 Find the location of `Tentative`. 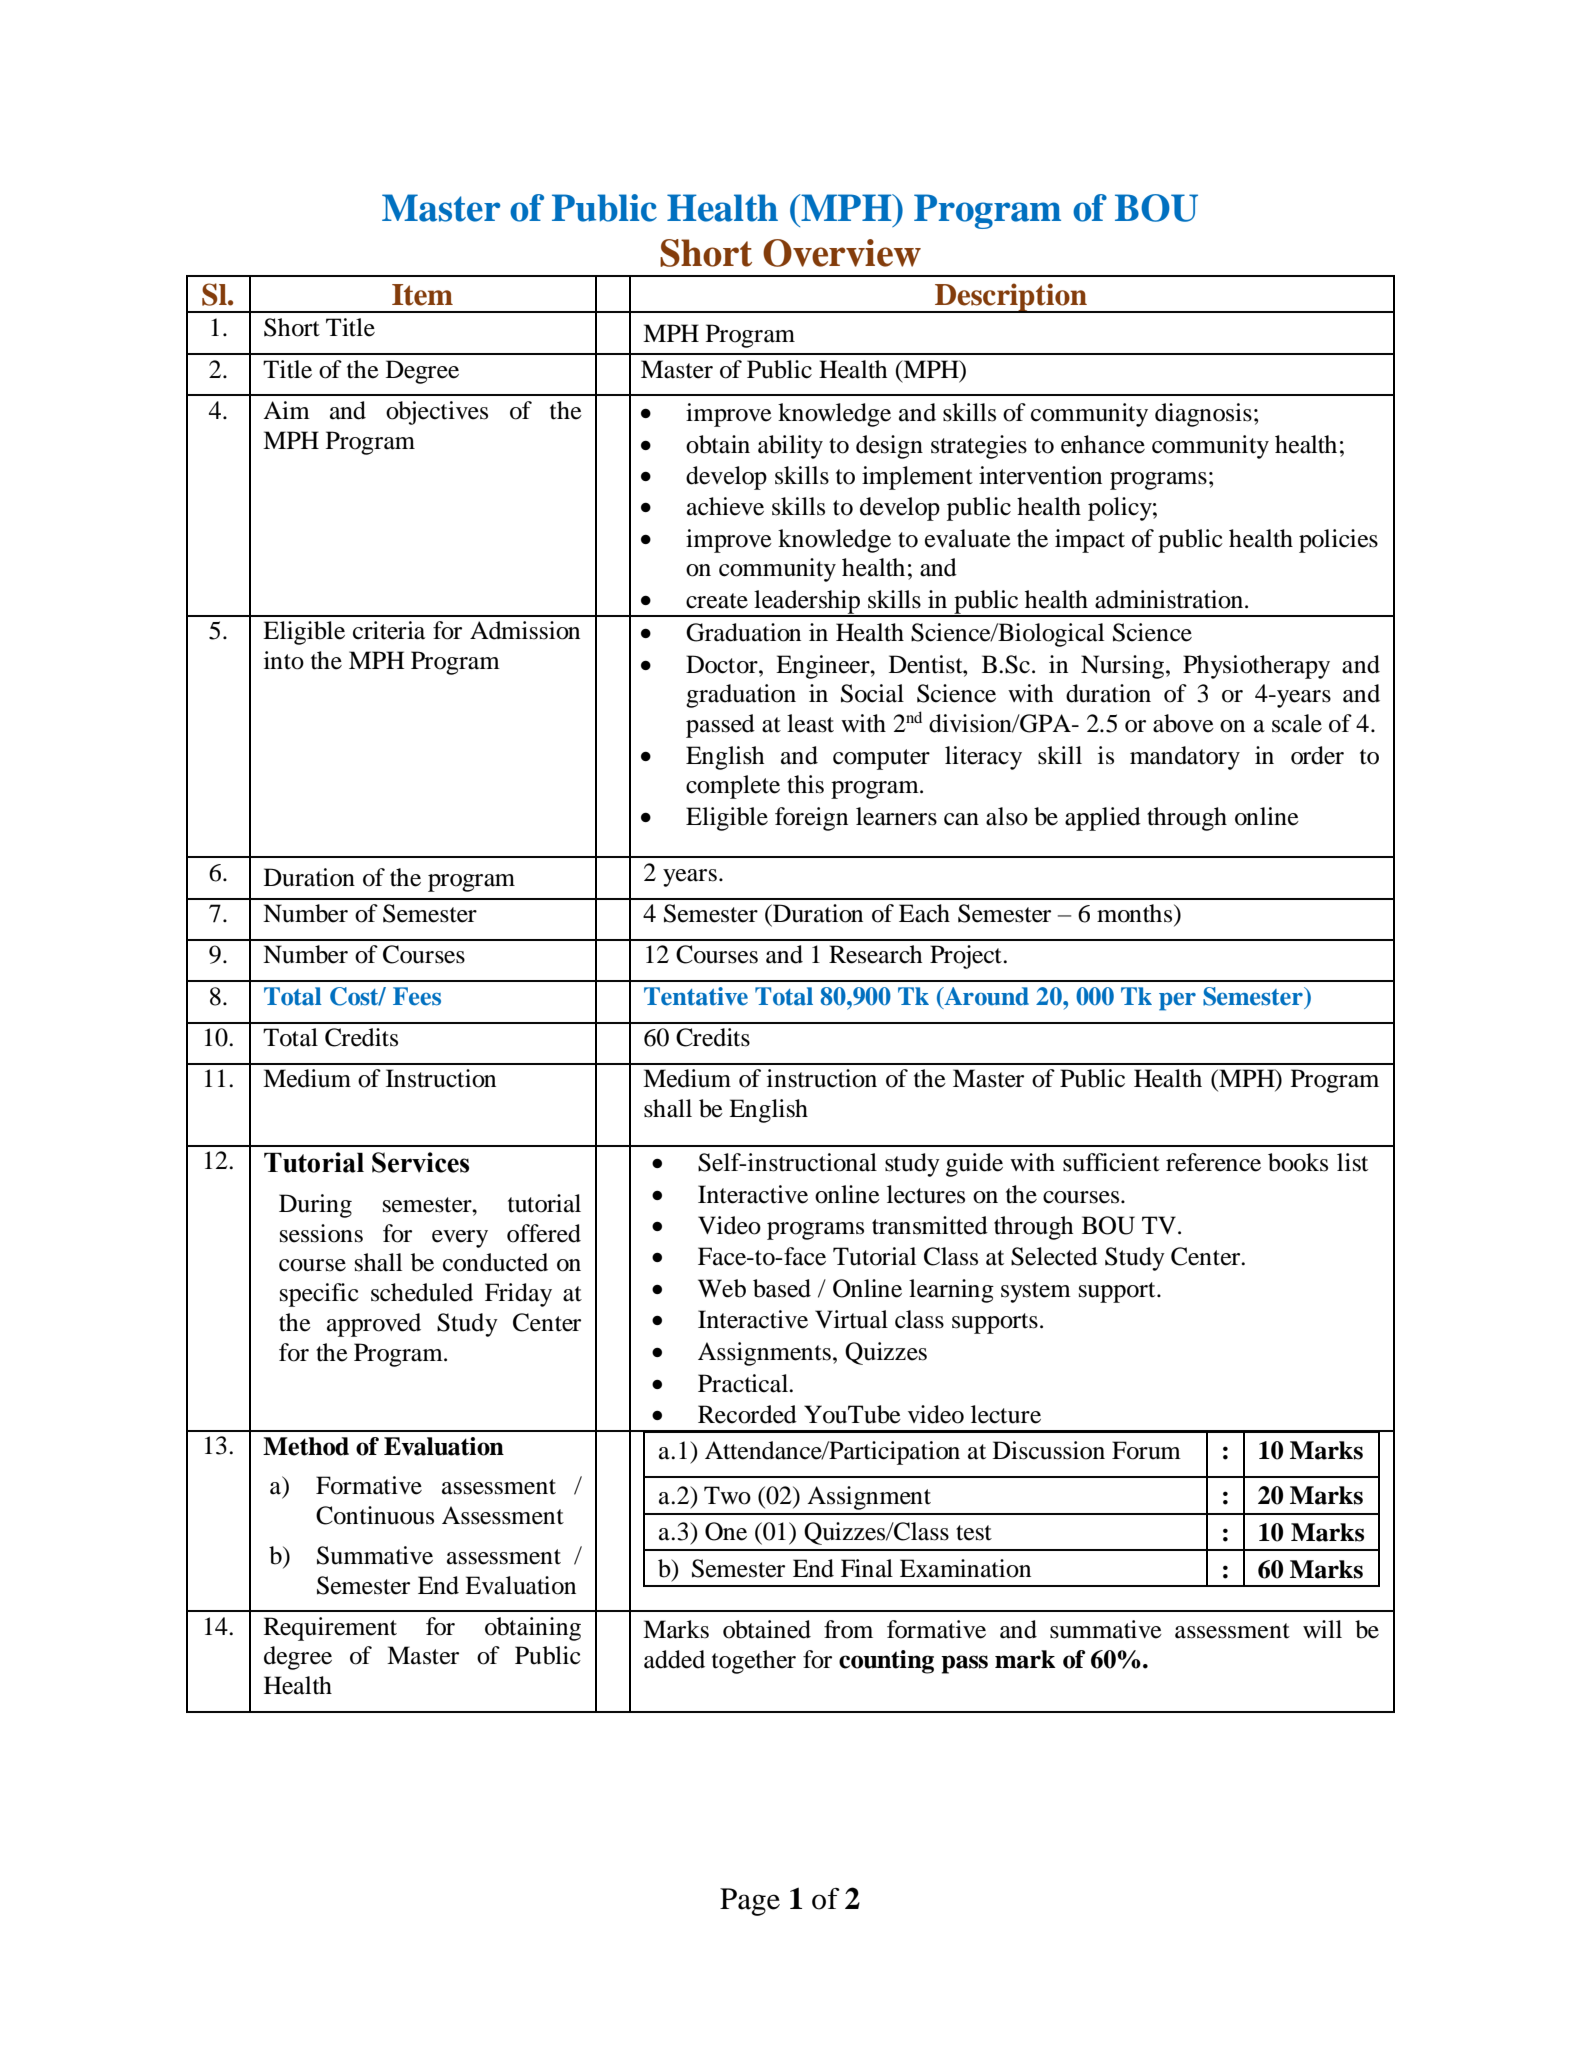

Tentative is located at coordinates (696, 996).
